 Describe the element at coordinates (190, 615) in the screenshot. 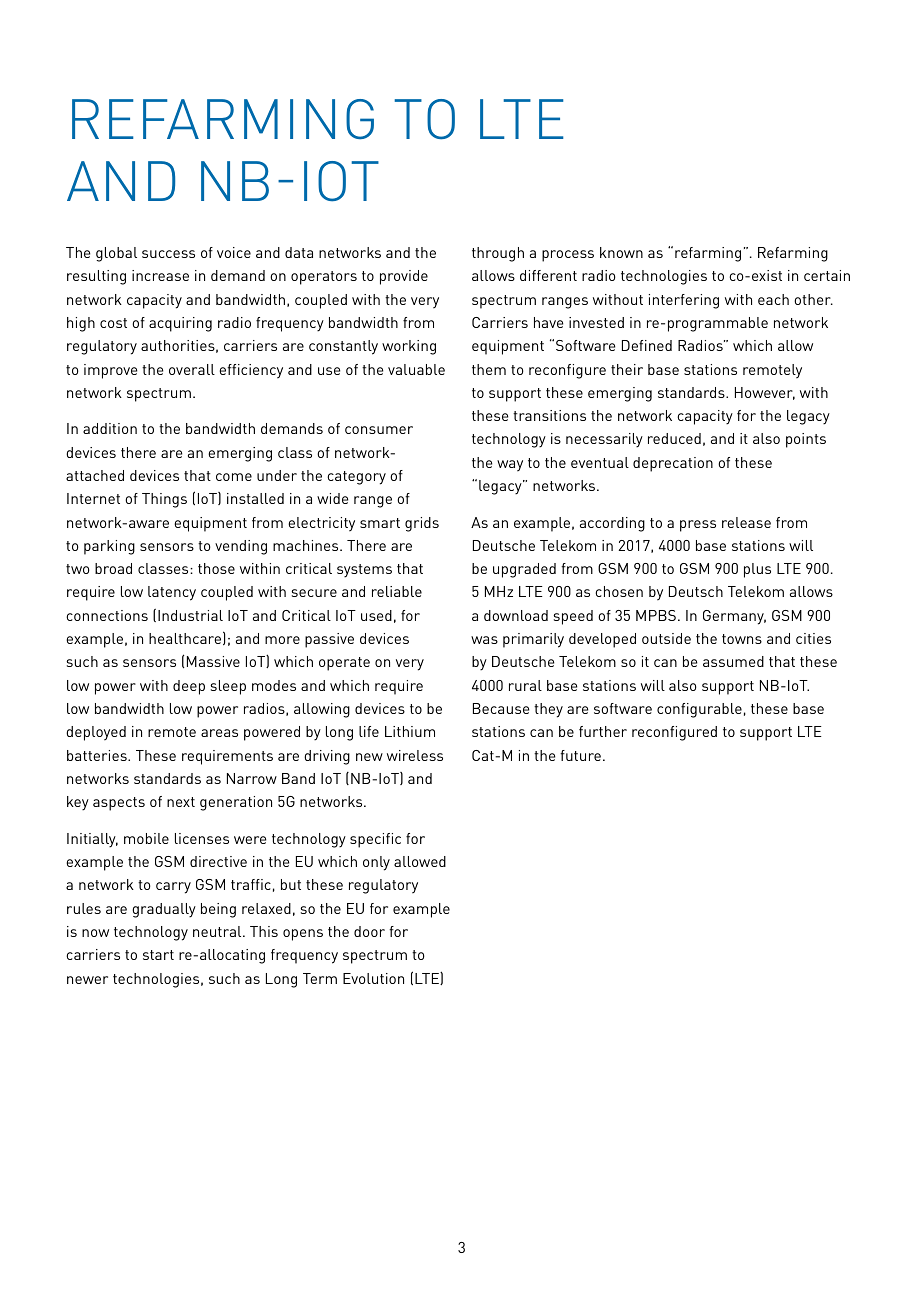

I see `Industrial` at that location.
